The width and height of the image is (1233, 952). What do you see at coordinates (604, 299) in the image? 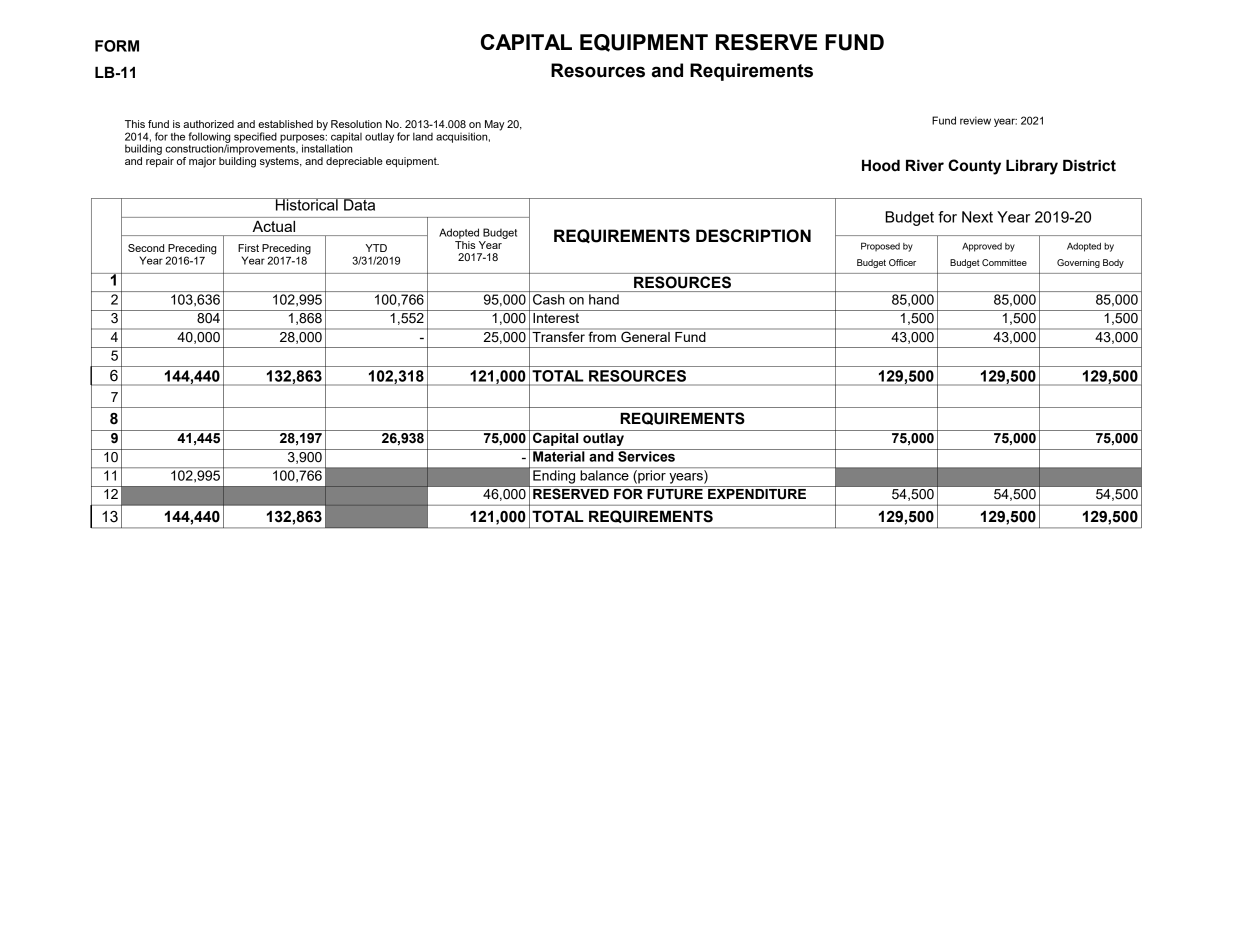
I see `hand` at bounding box center [604, 299].
